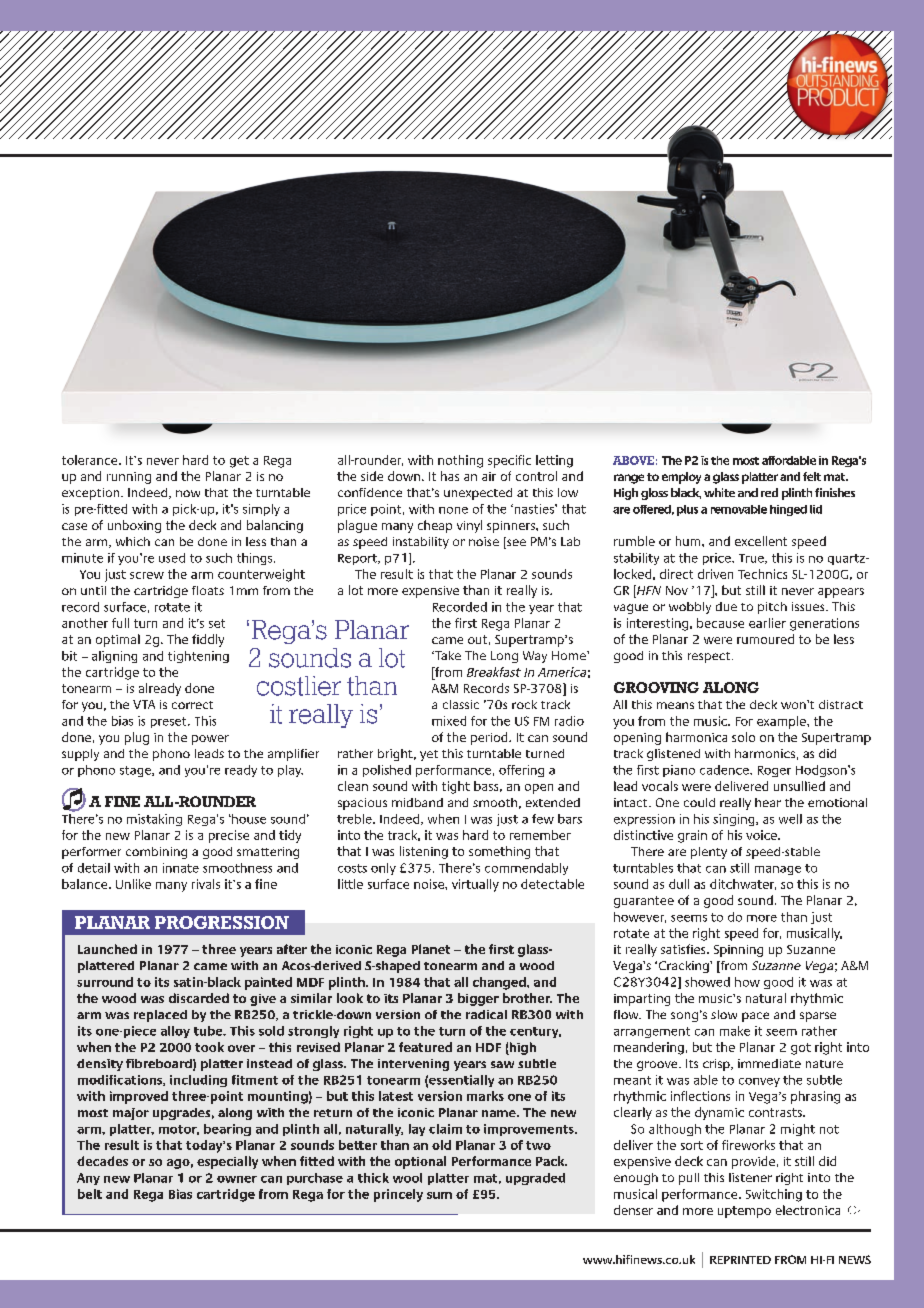 This image has height=1308, width=924. I want to click on combining, so click(156, 853).
